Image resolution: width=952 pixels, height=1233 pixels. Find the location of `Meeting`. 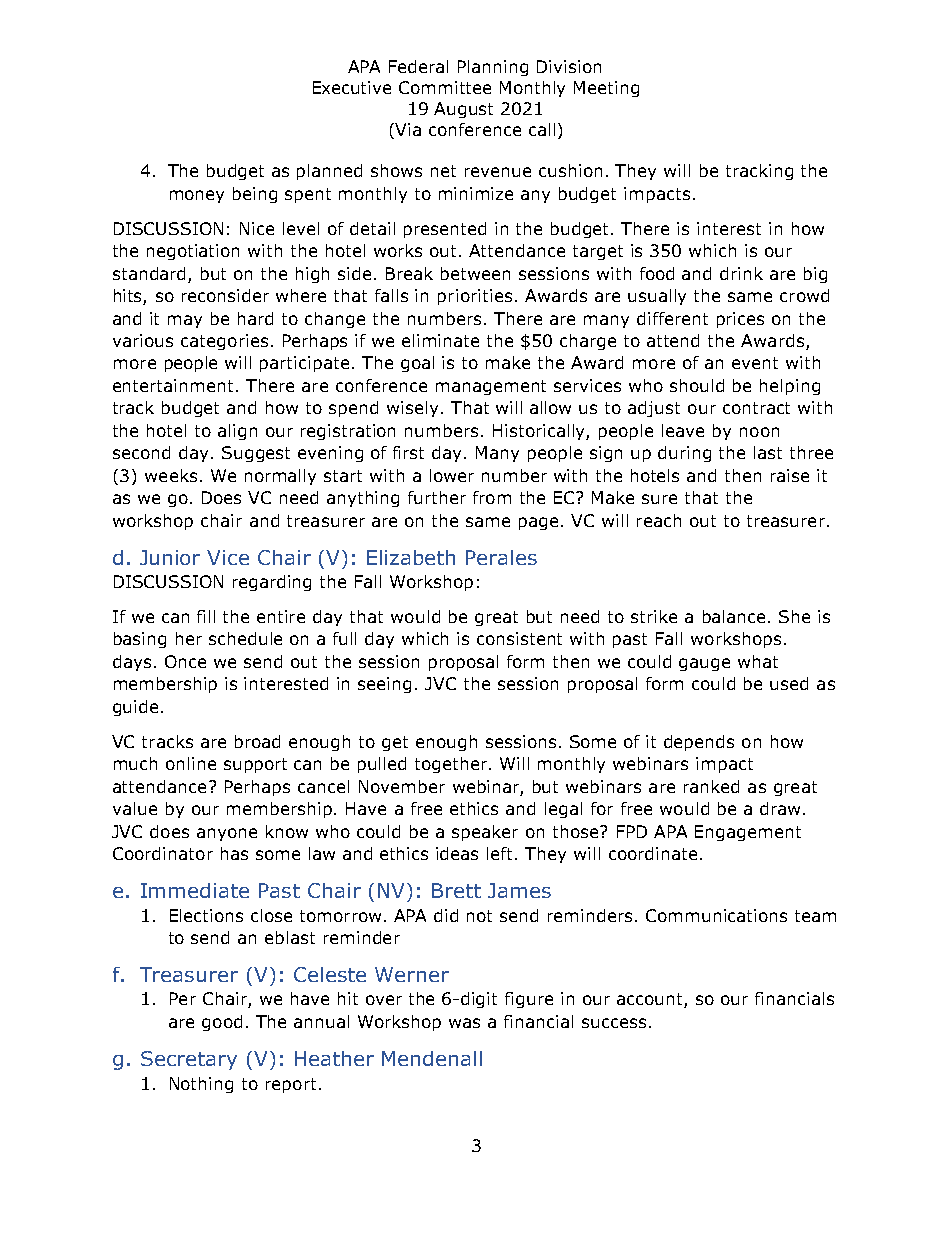

Meeting is located at coordinates (606, 89).
